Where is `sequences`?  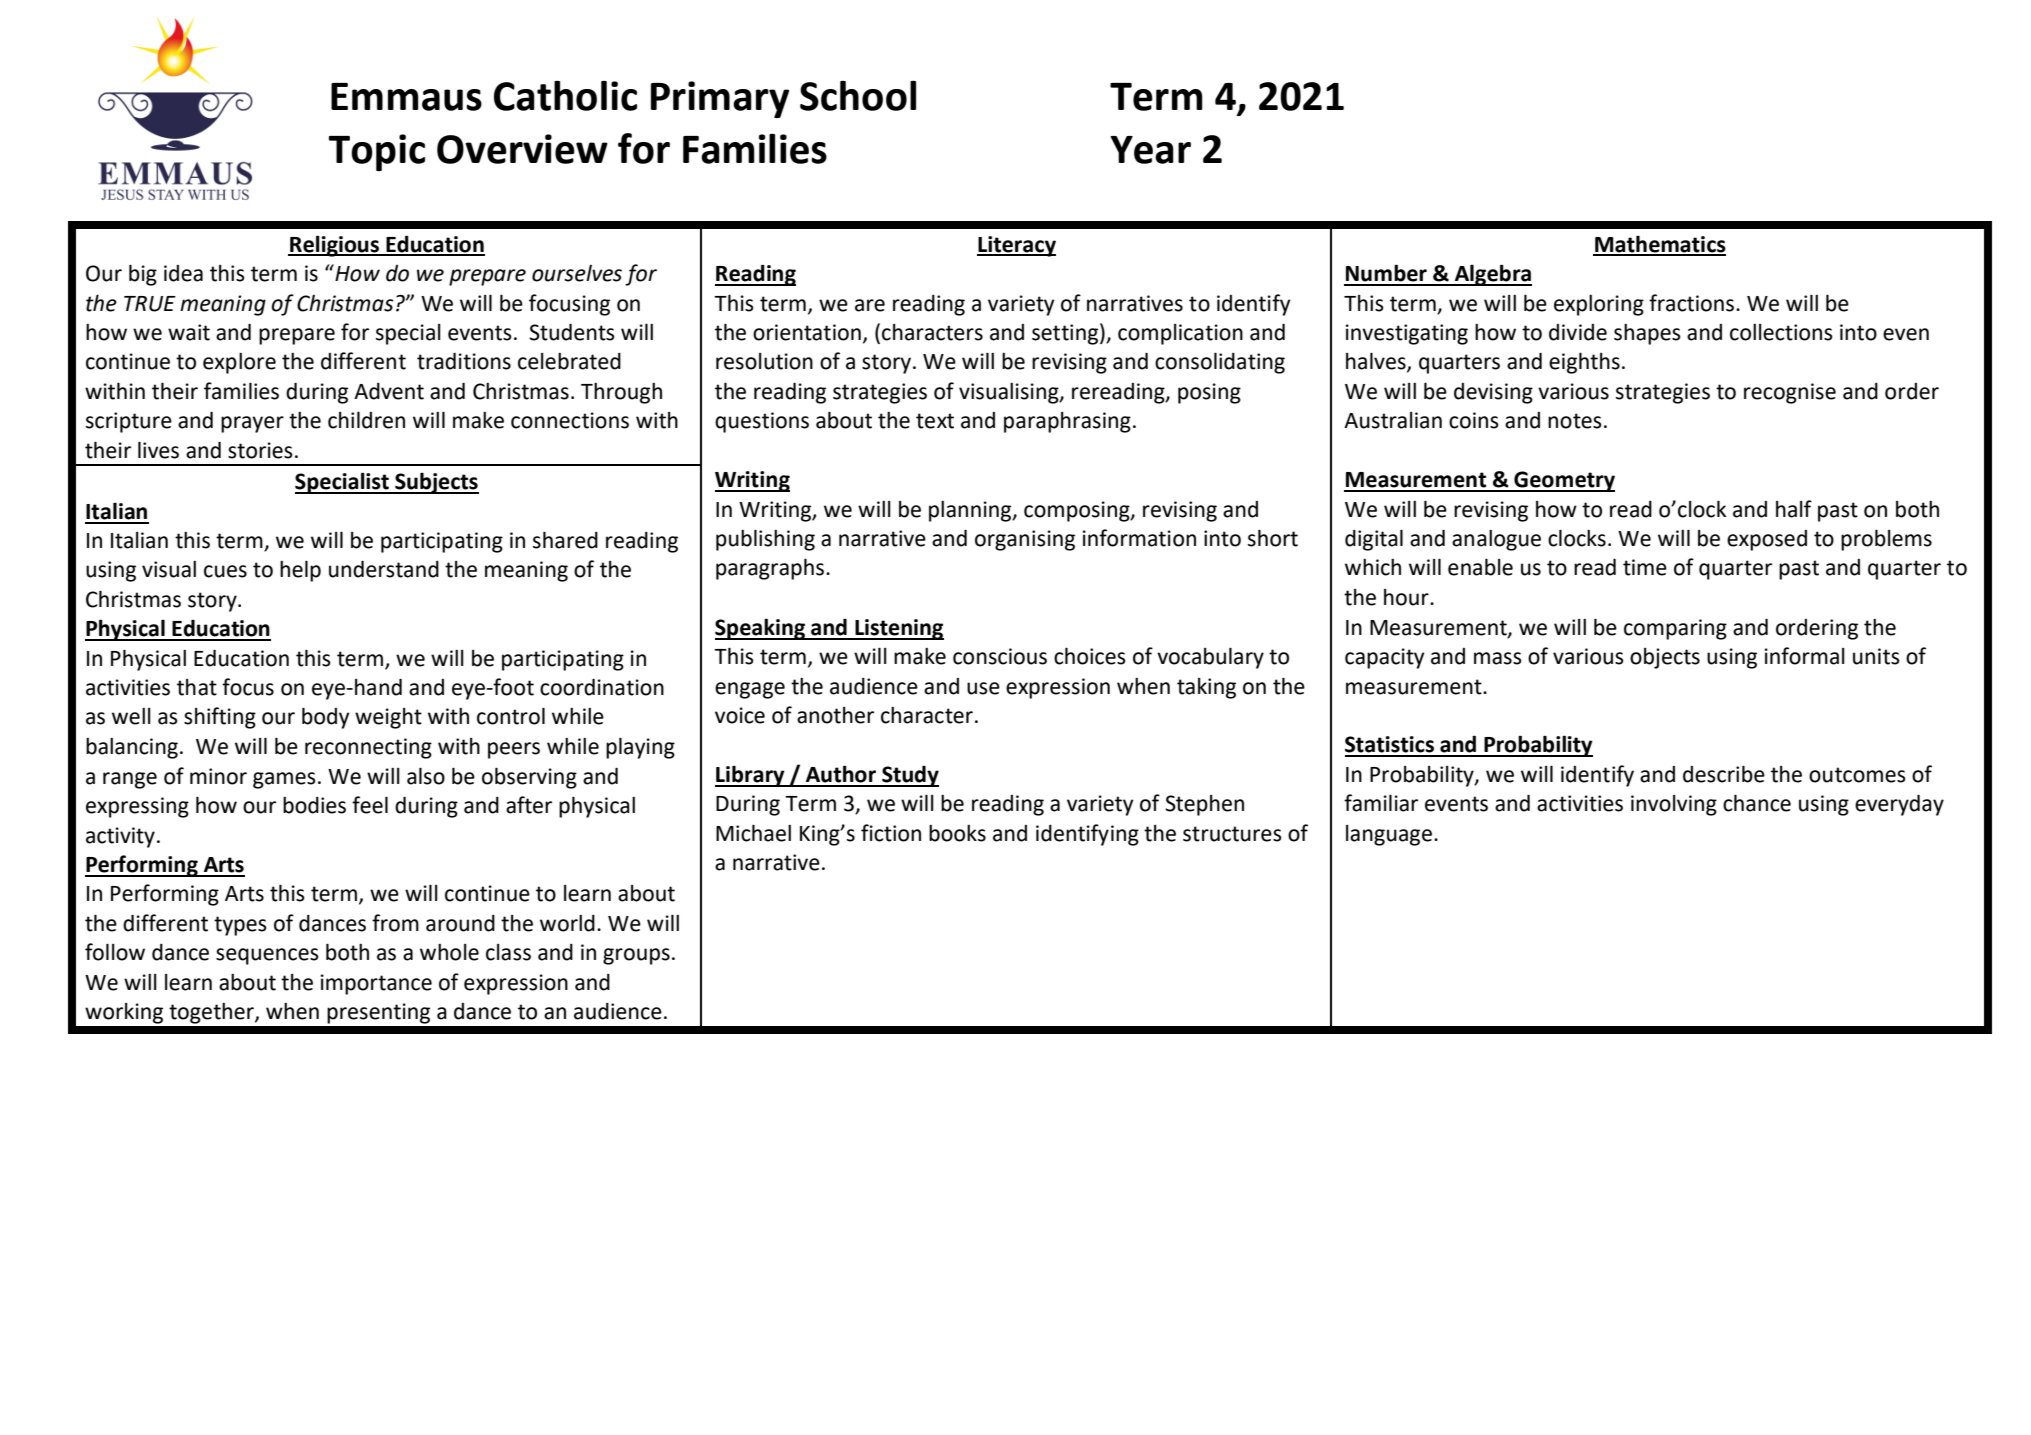 sequences is located at coordinates (267, 956).
